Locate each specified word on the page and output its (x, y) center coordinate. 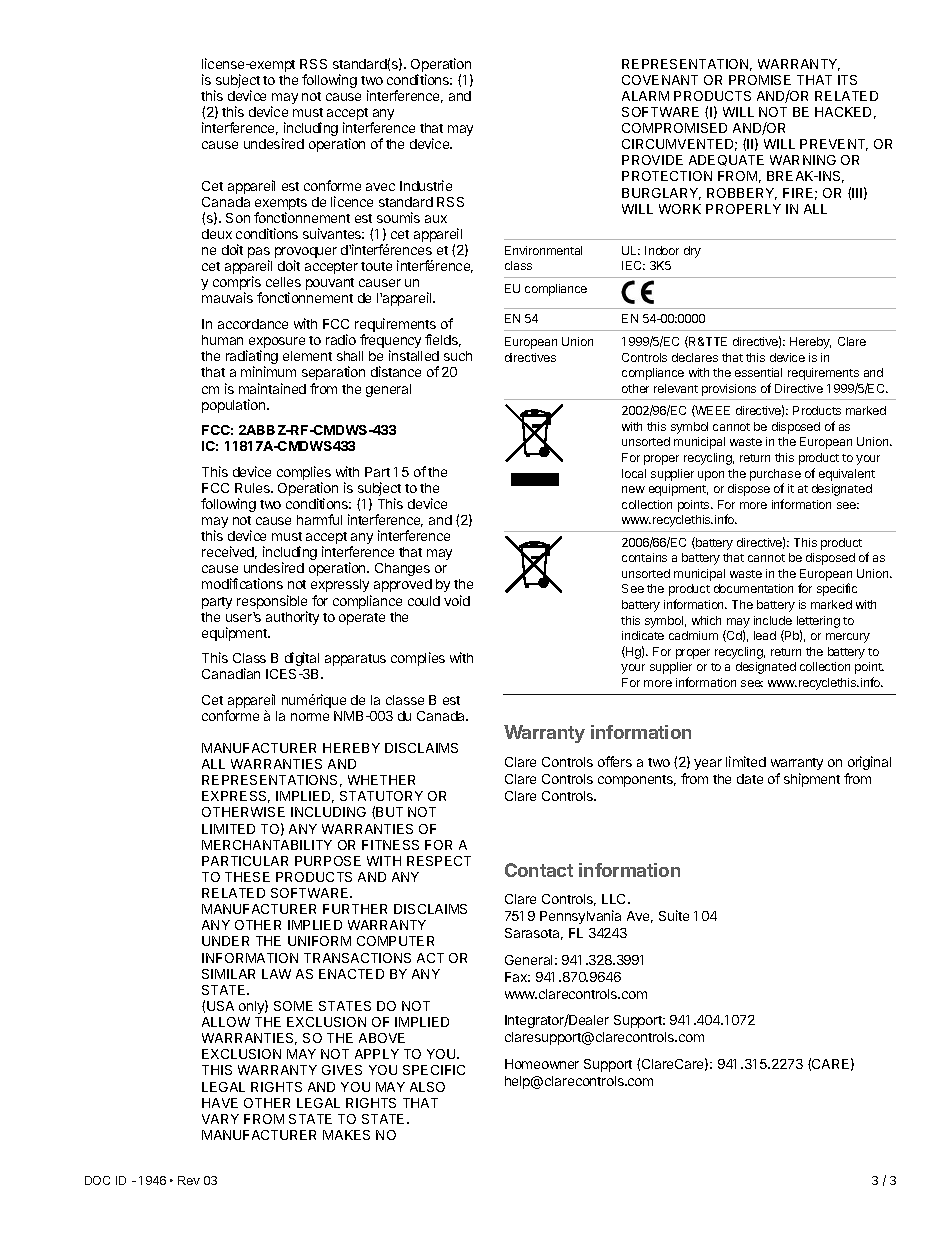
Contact (539, 870)
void (457, 600)
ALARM (645, 96)
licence (352, 201)
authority (292, 618)
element (307, 356)
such (458, 356)
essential (758, 372)
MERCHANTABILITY (267, 845)
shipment (812, 780)
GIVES (342, 1070)
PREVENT (834, 145)
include (773, 620)
